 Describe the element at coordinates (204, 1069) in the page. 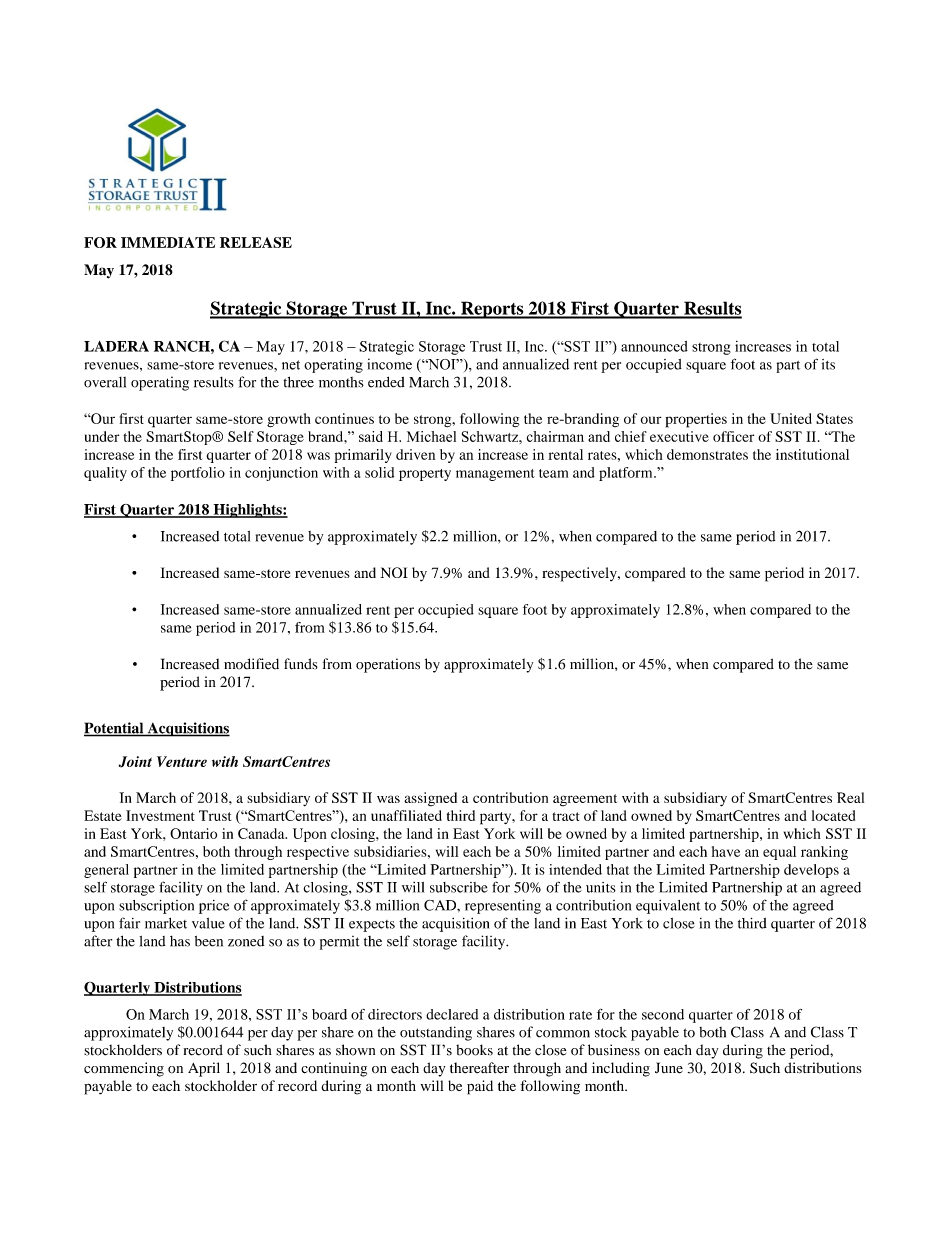

I see `April` at that location.
